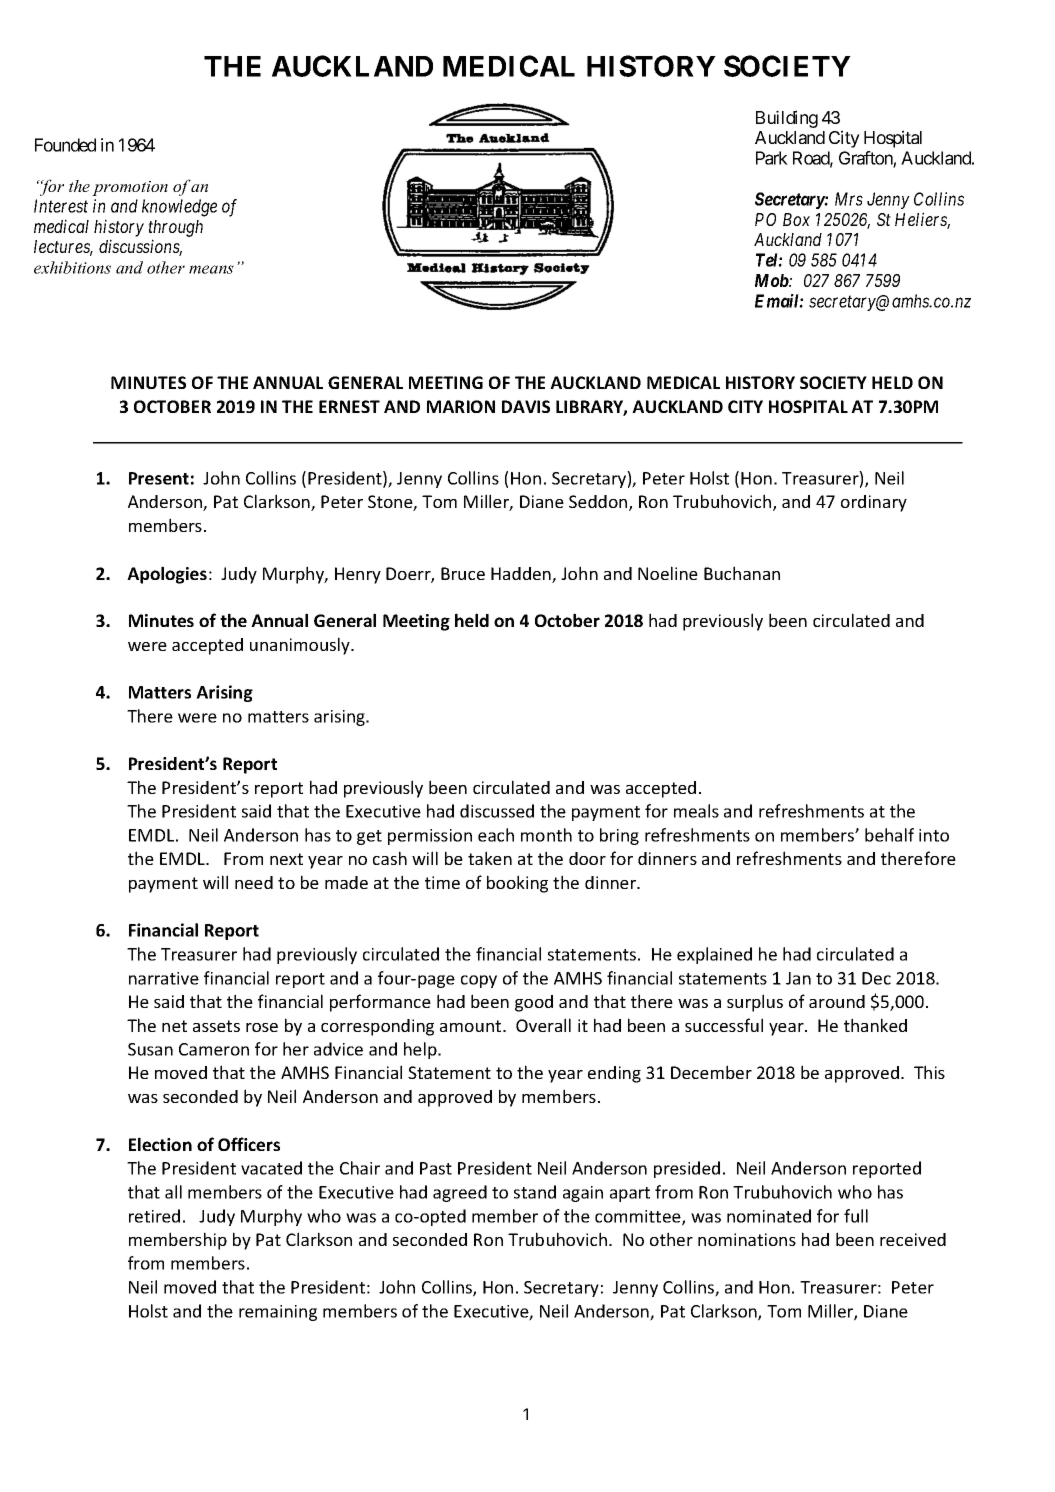  I want to click on need, so click(254, 882).
